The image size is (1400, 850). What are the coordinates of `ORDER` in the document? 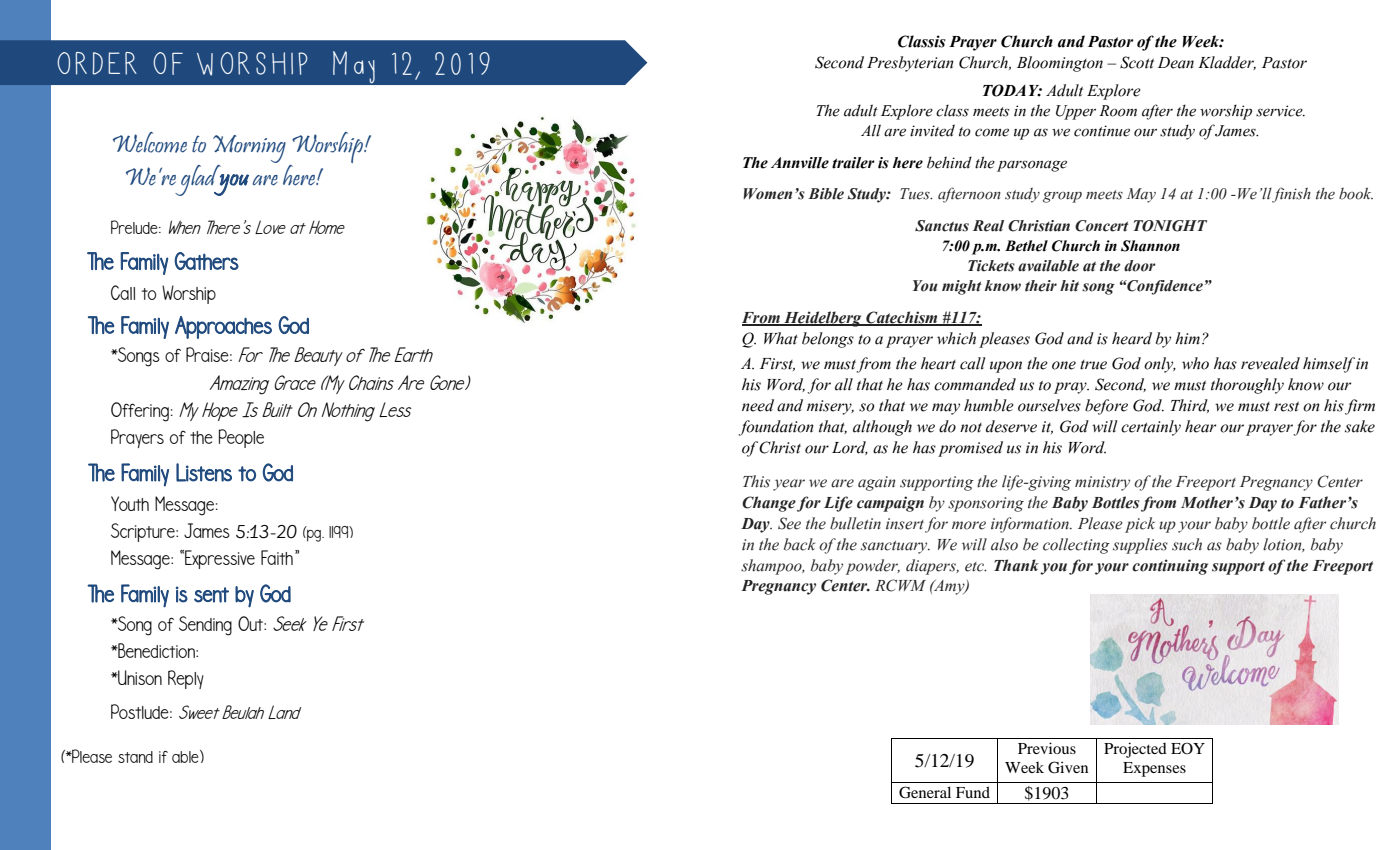 It's located at (97, 63).
